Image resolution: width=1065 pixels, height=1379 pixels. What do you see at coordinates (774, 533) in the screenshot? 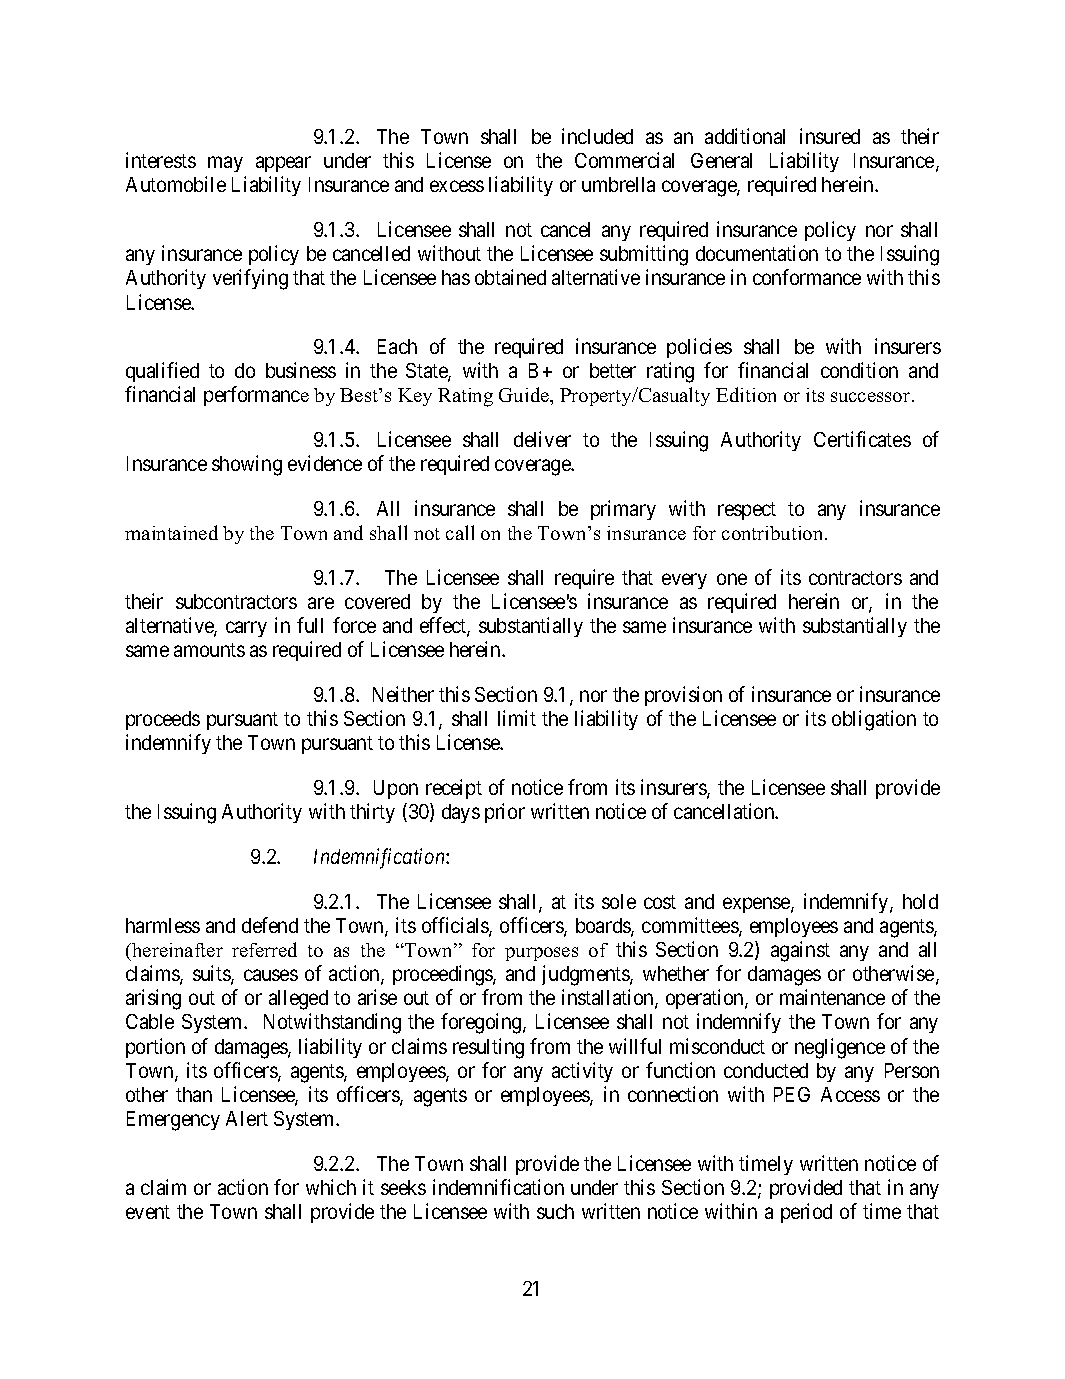
I see `contribution` at bounding box center [774, 533].
